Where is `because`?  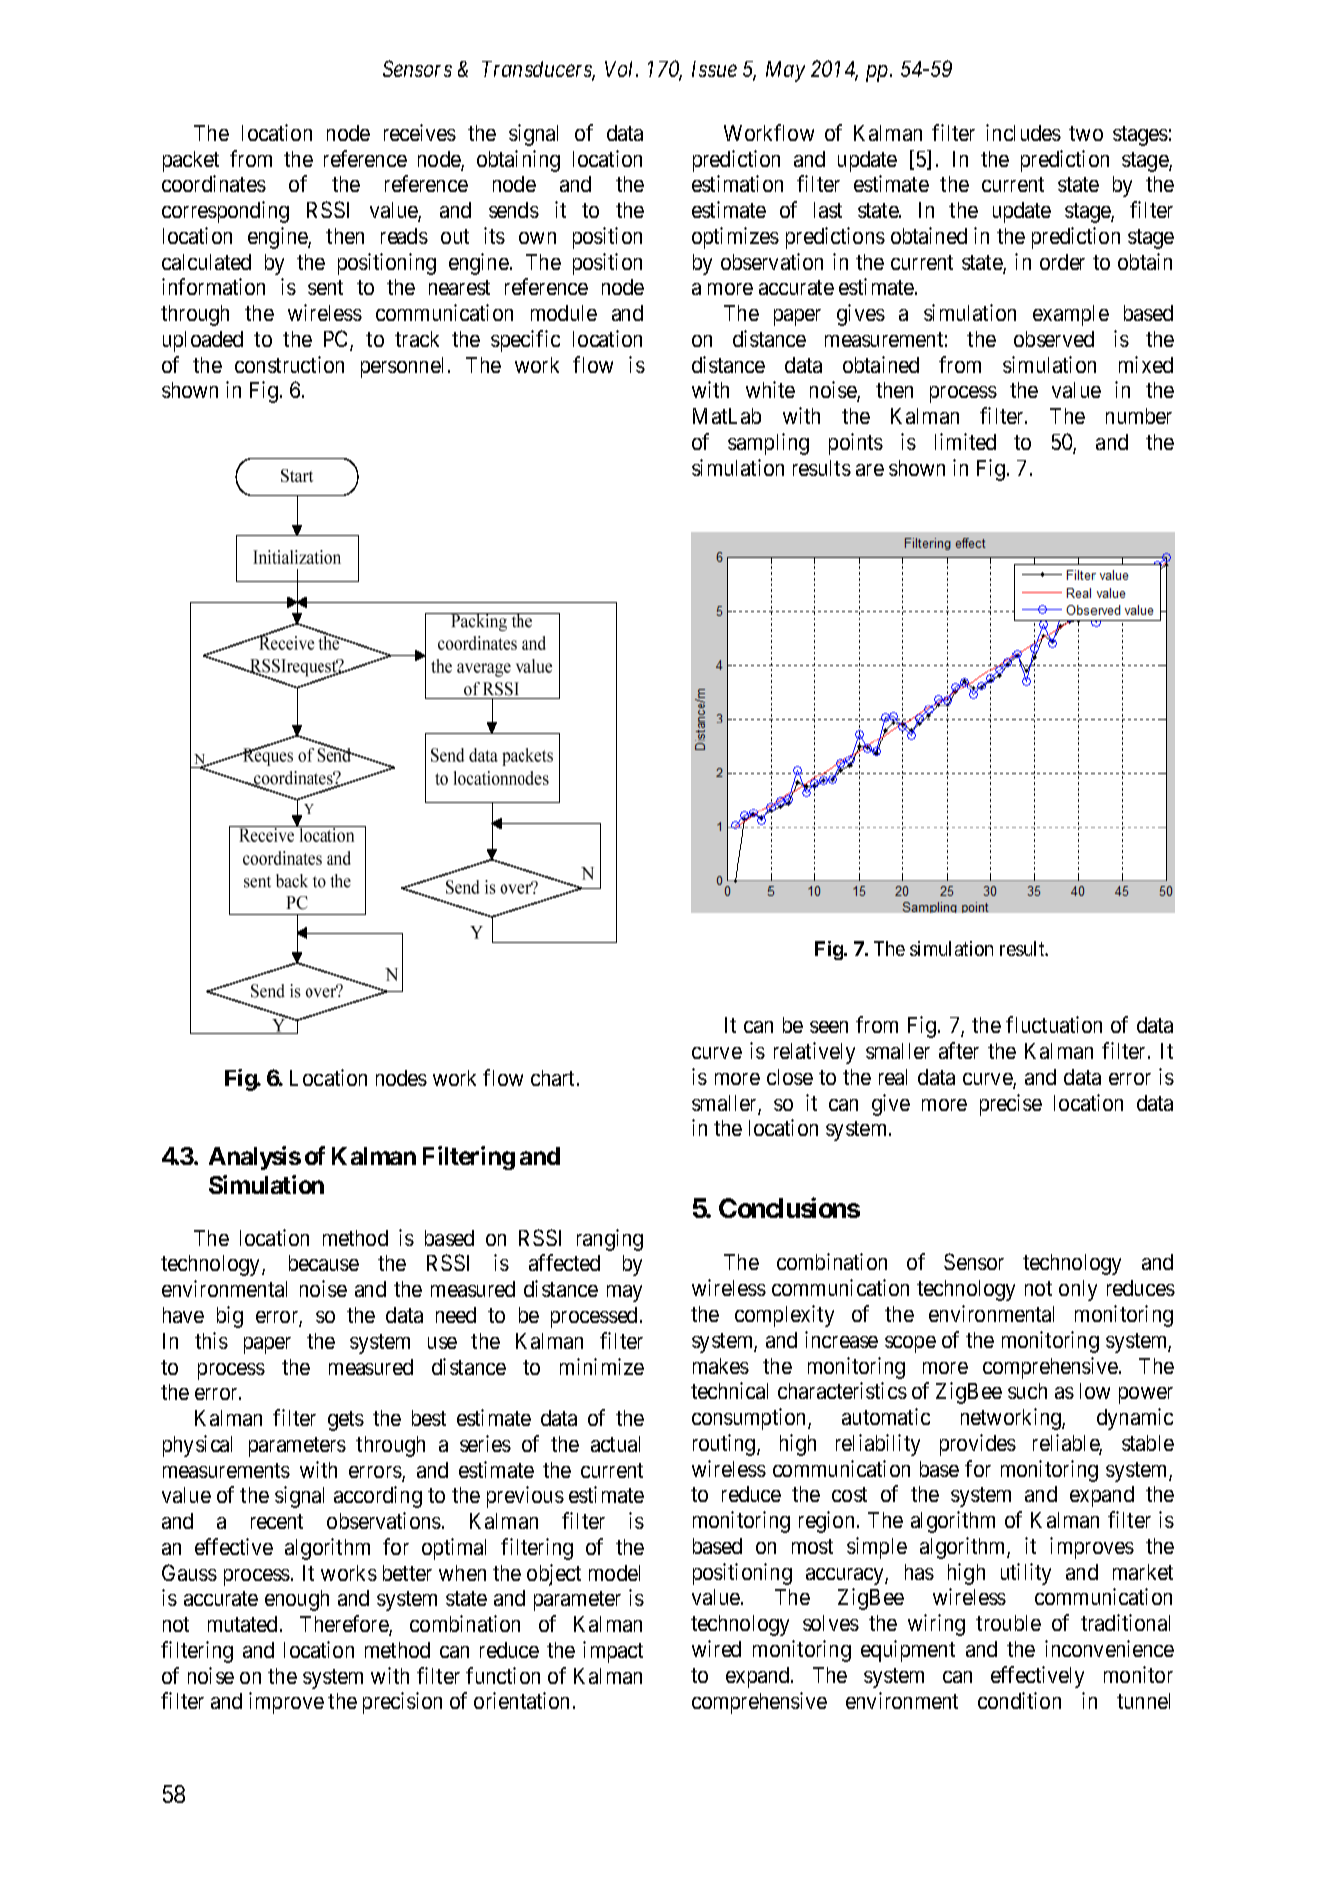
because is located at coordinates (324, 1263).
